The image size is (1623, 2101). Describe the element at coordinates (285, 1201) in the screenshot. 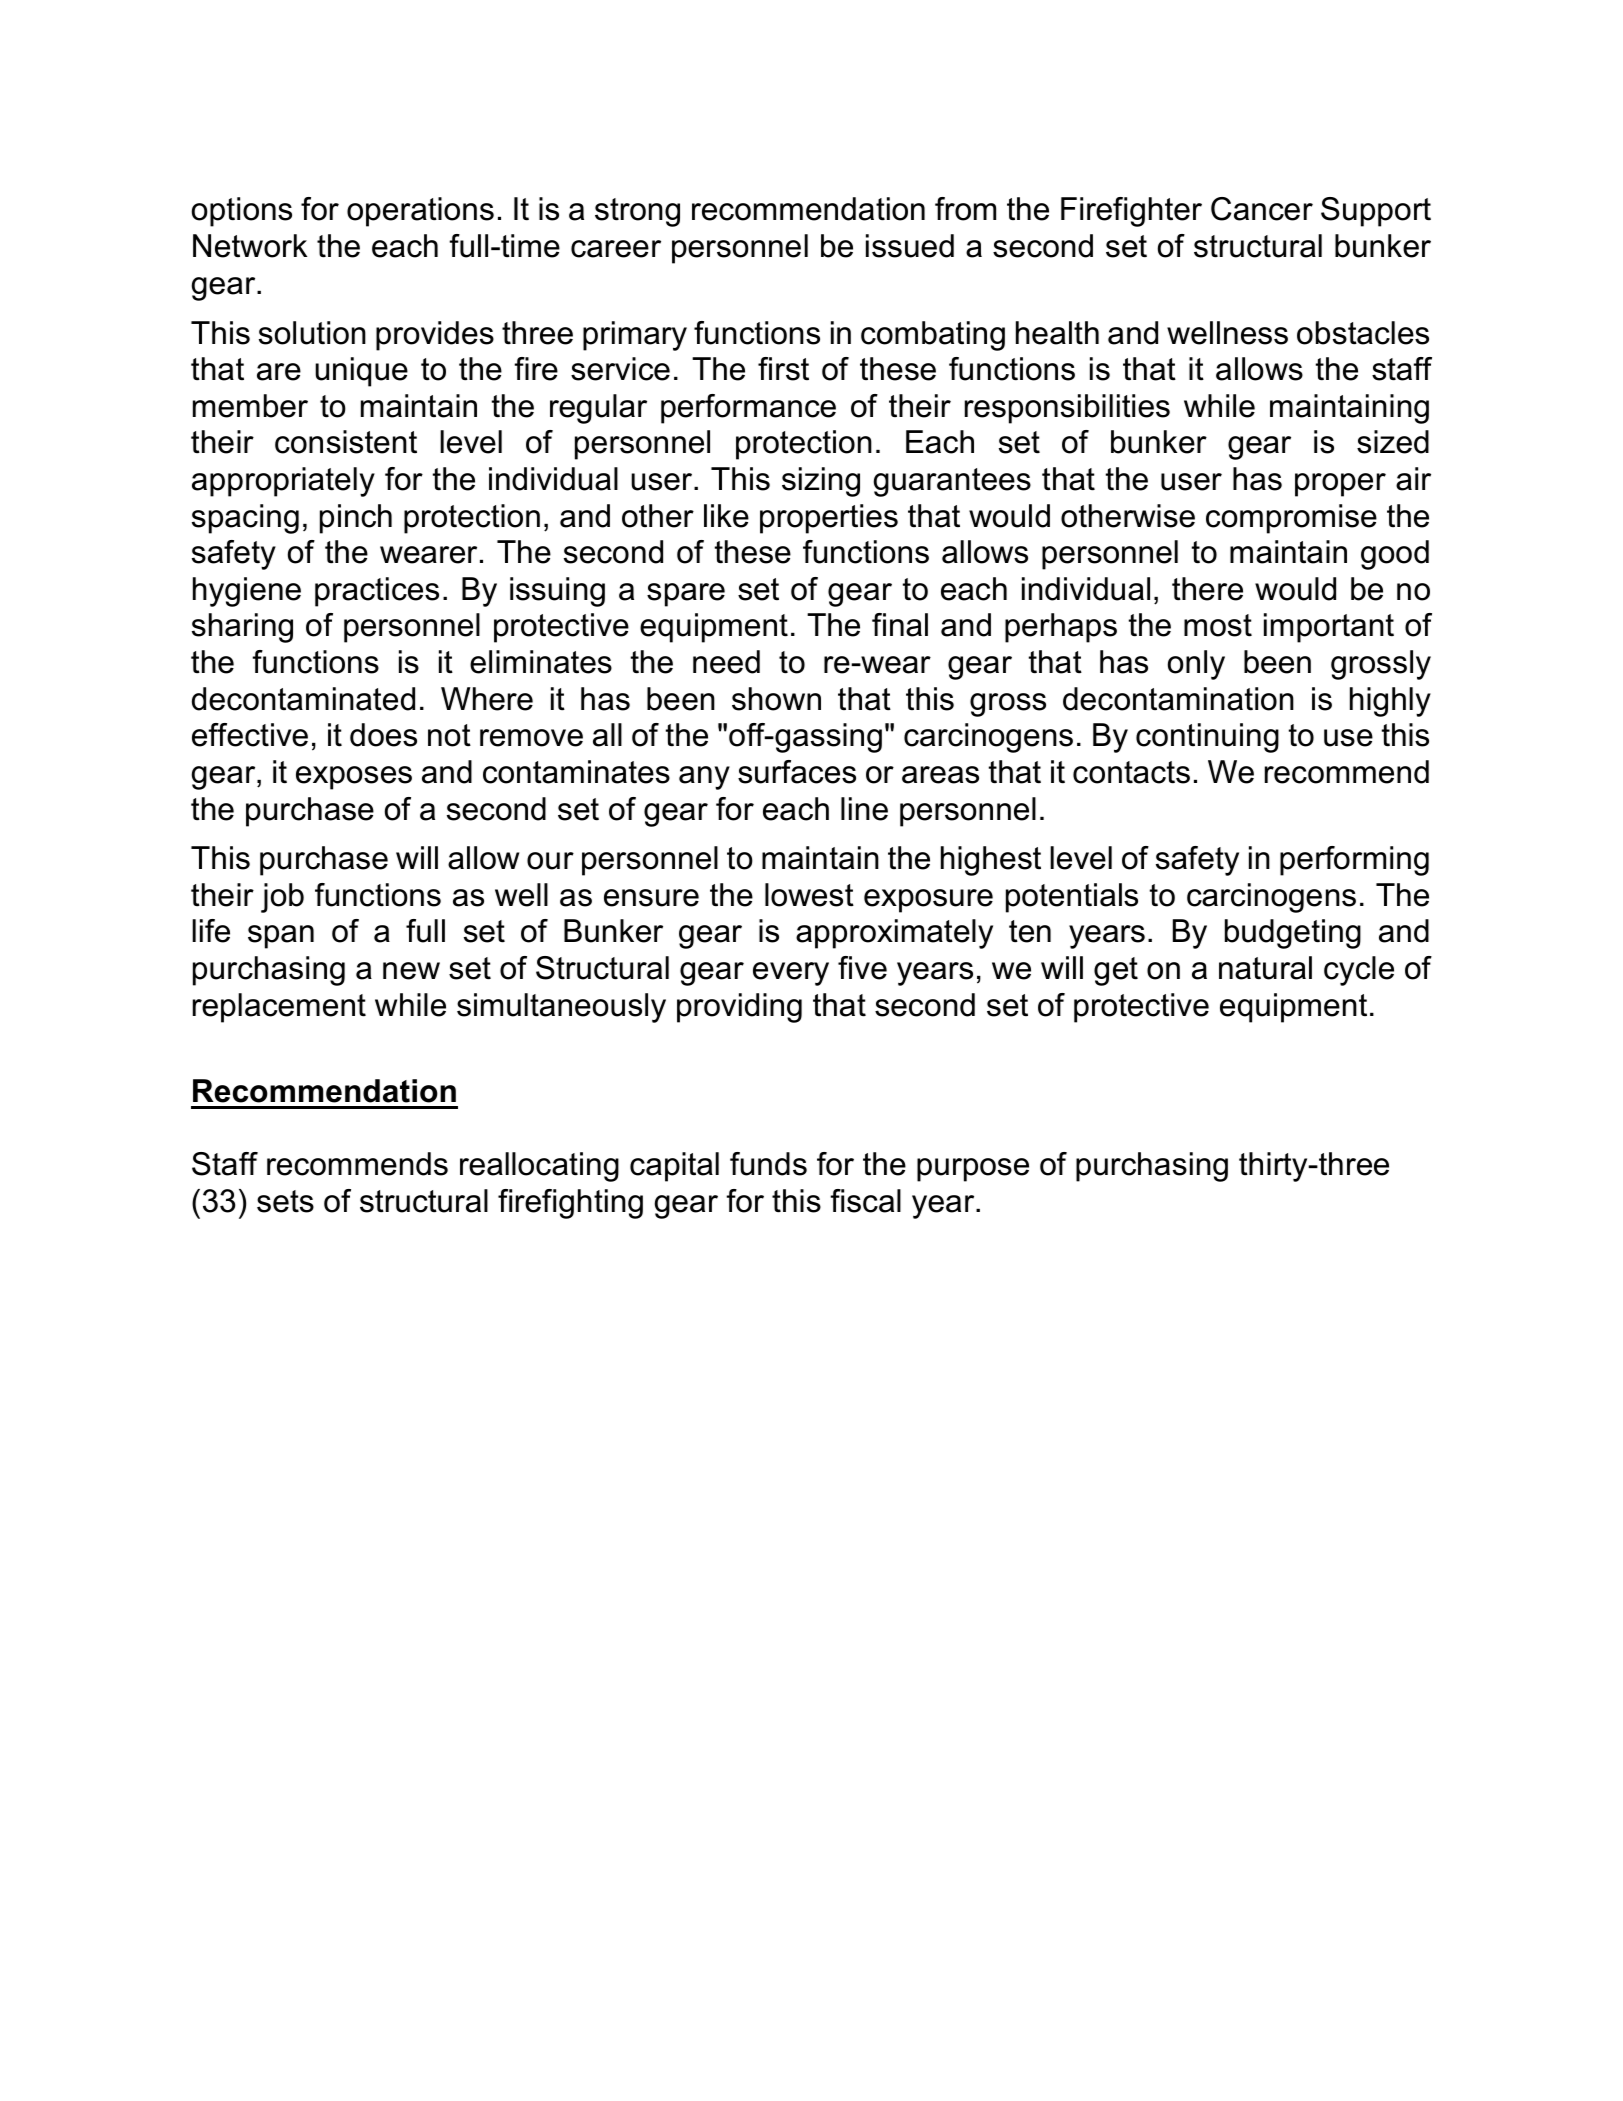

I see `sets` at that location.
